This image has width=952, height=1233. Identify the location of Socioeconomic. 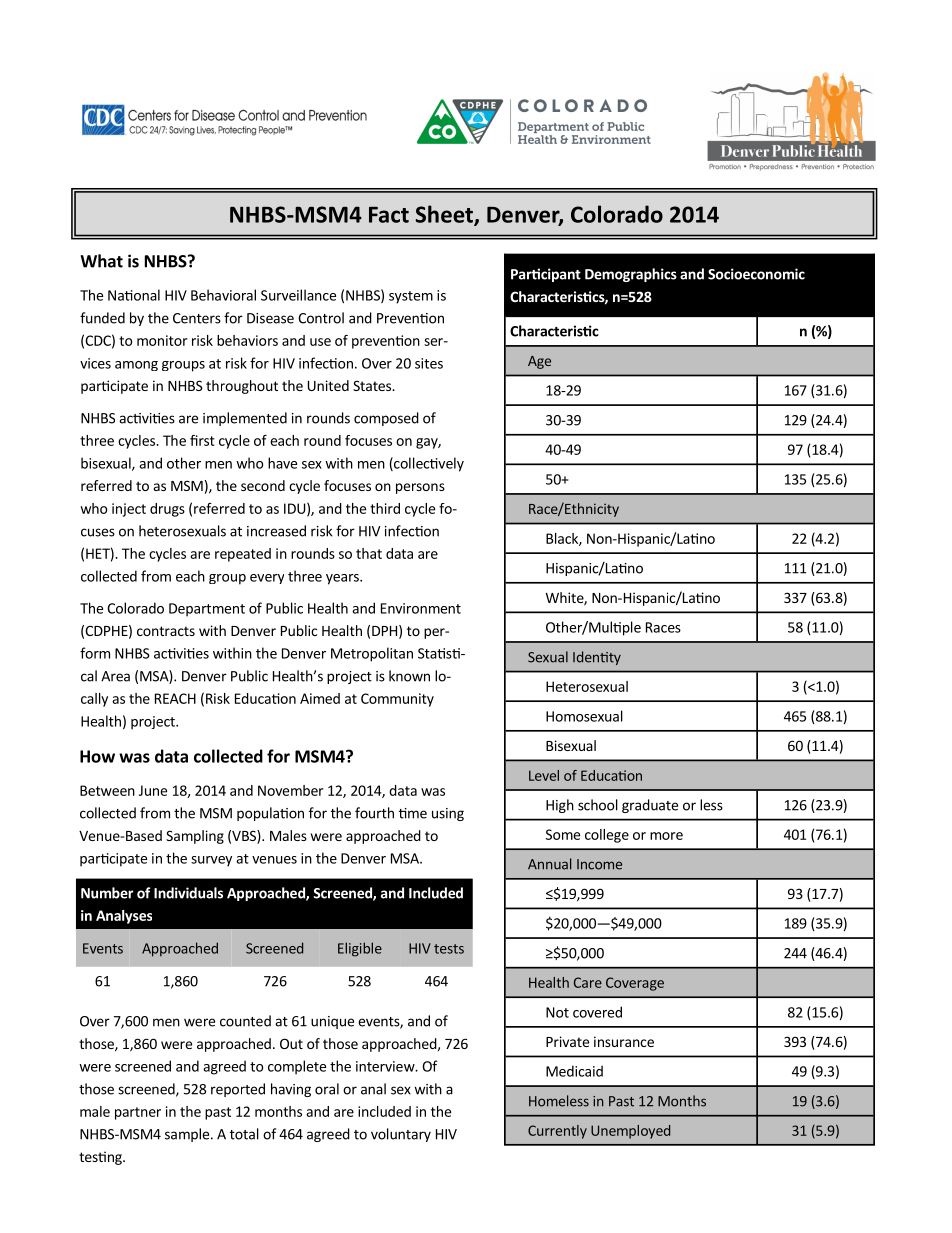
(756, 274).
